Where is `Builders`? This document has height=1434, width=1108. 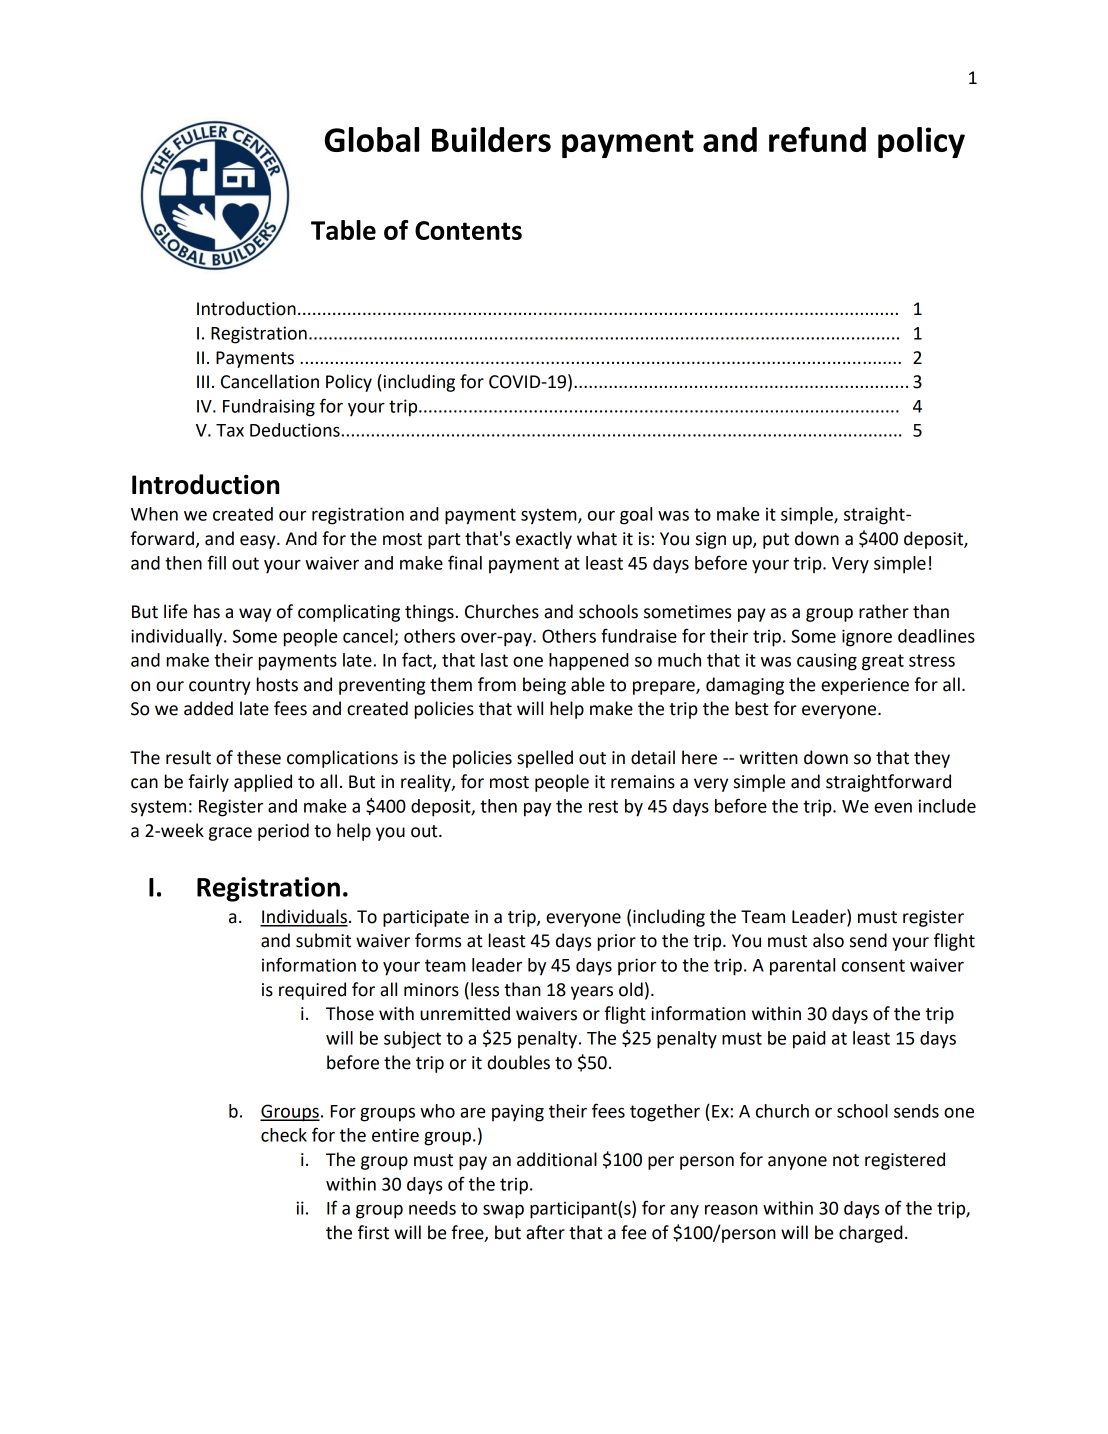 Builders is located at coordinates (491, 139).
